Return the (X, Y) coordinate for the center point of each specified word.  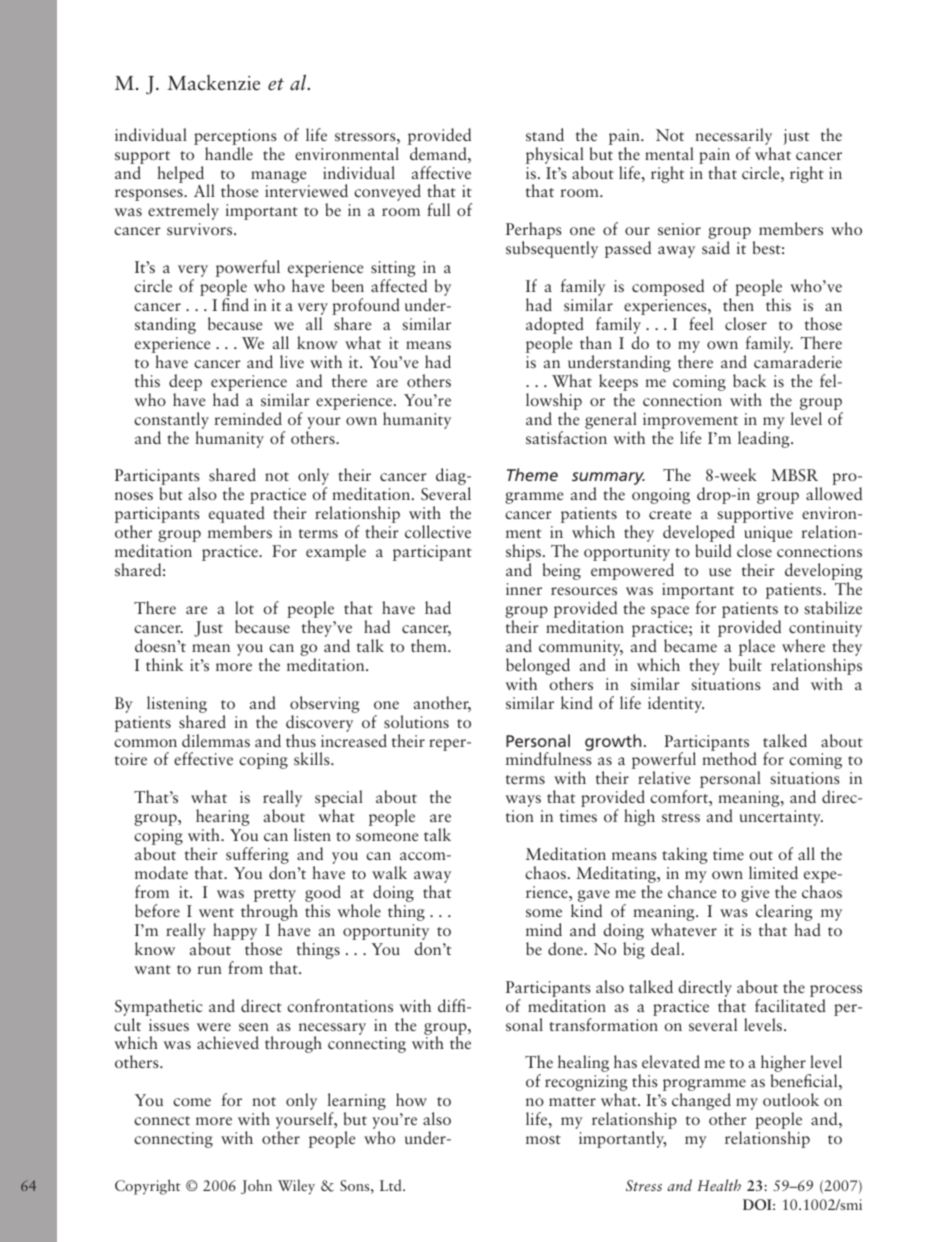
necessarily (733, 136)
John (256, 1187)
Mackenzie (213, 83)
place (757, 649)
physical (555, 155)
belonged (538, 668)
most (543, 1139)
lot (244, 607)
